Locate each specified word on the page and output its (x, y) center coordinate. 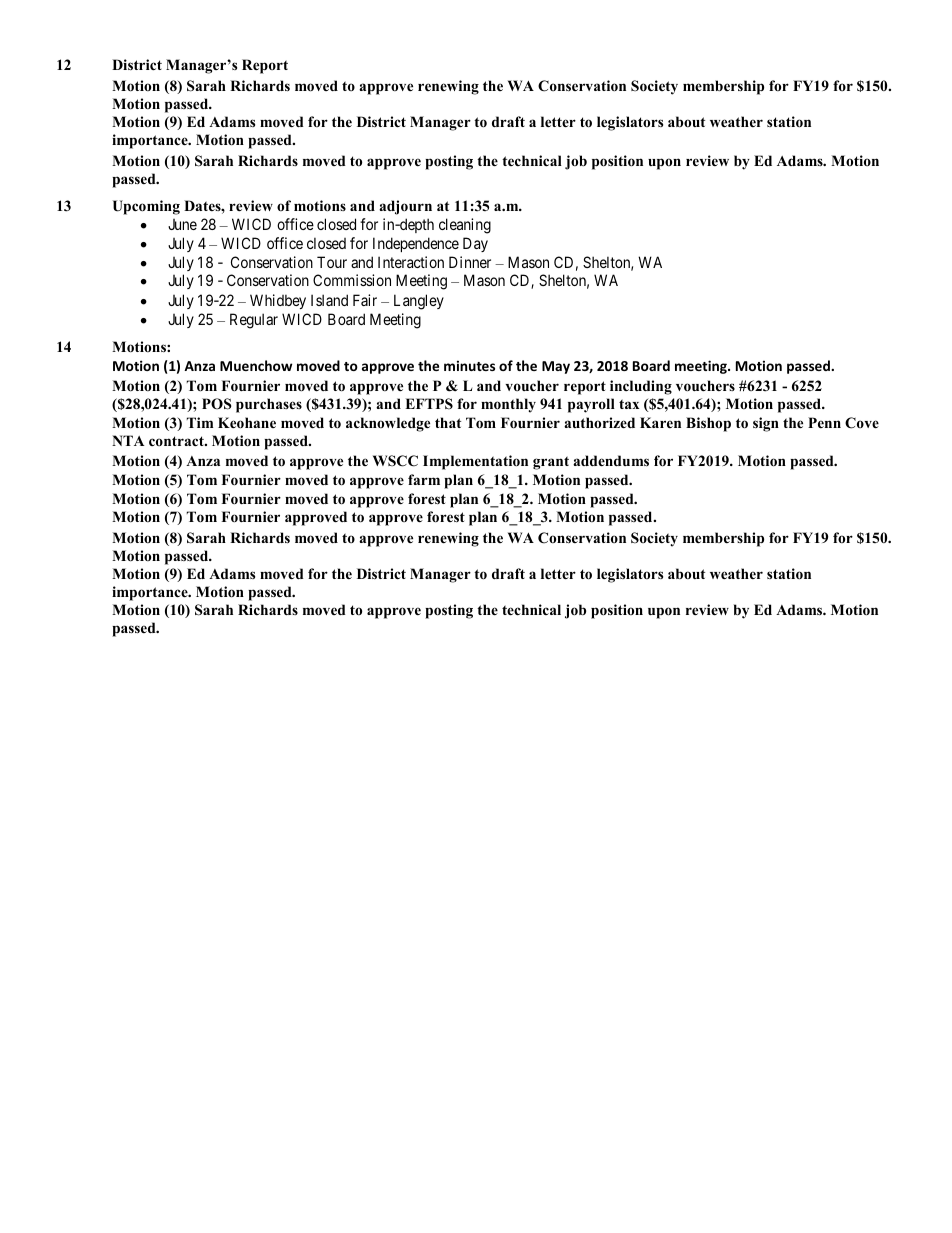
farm (424, 479)
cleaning (465, 226)
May (556, 367)
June (182, 224)
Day (475, 244)
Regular (254, 321)
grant (551, 463)
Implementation (475, 462)
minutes (469, 365)
